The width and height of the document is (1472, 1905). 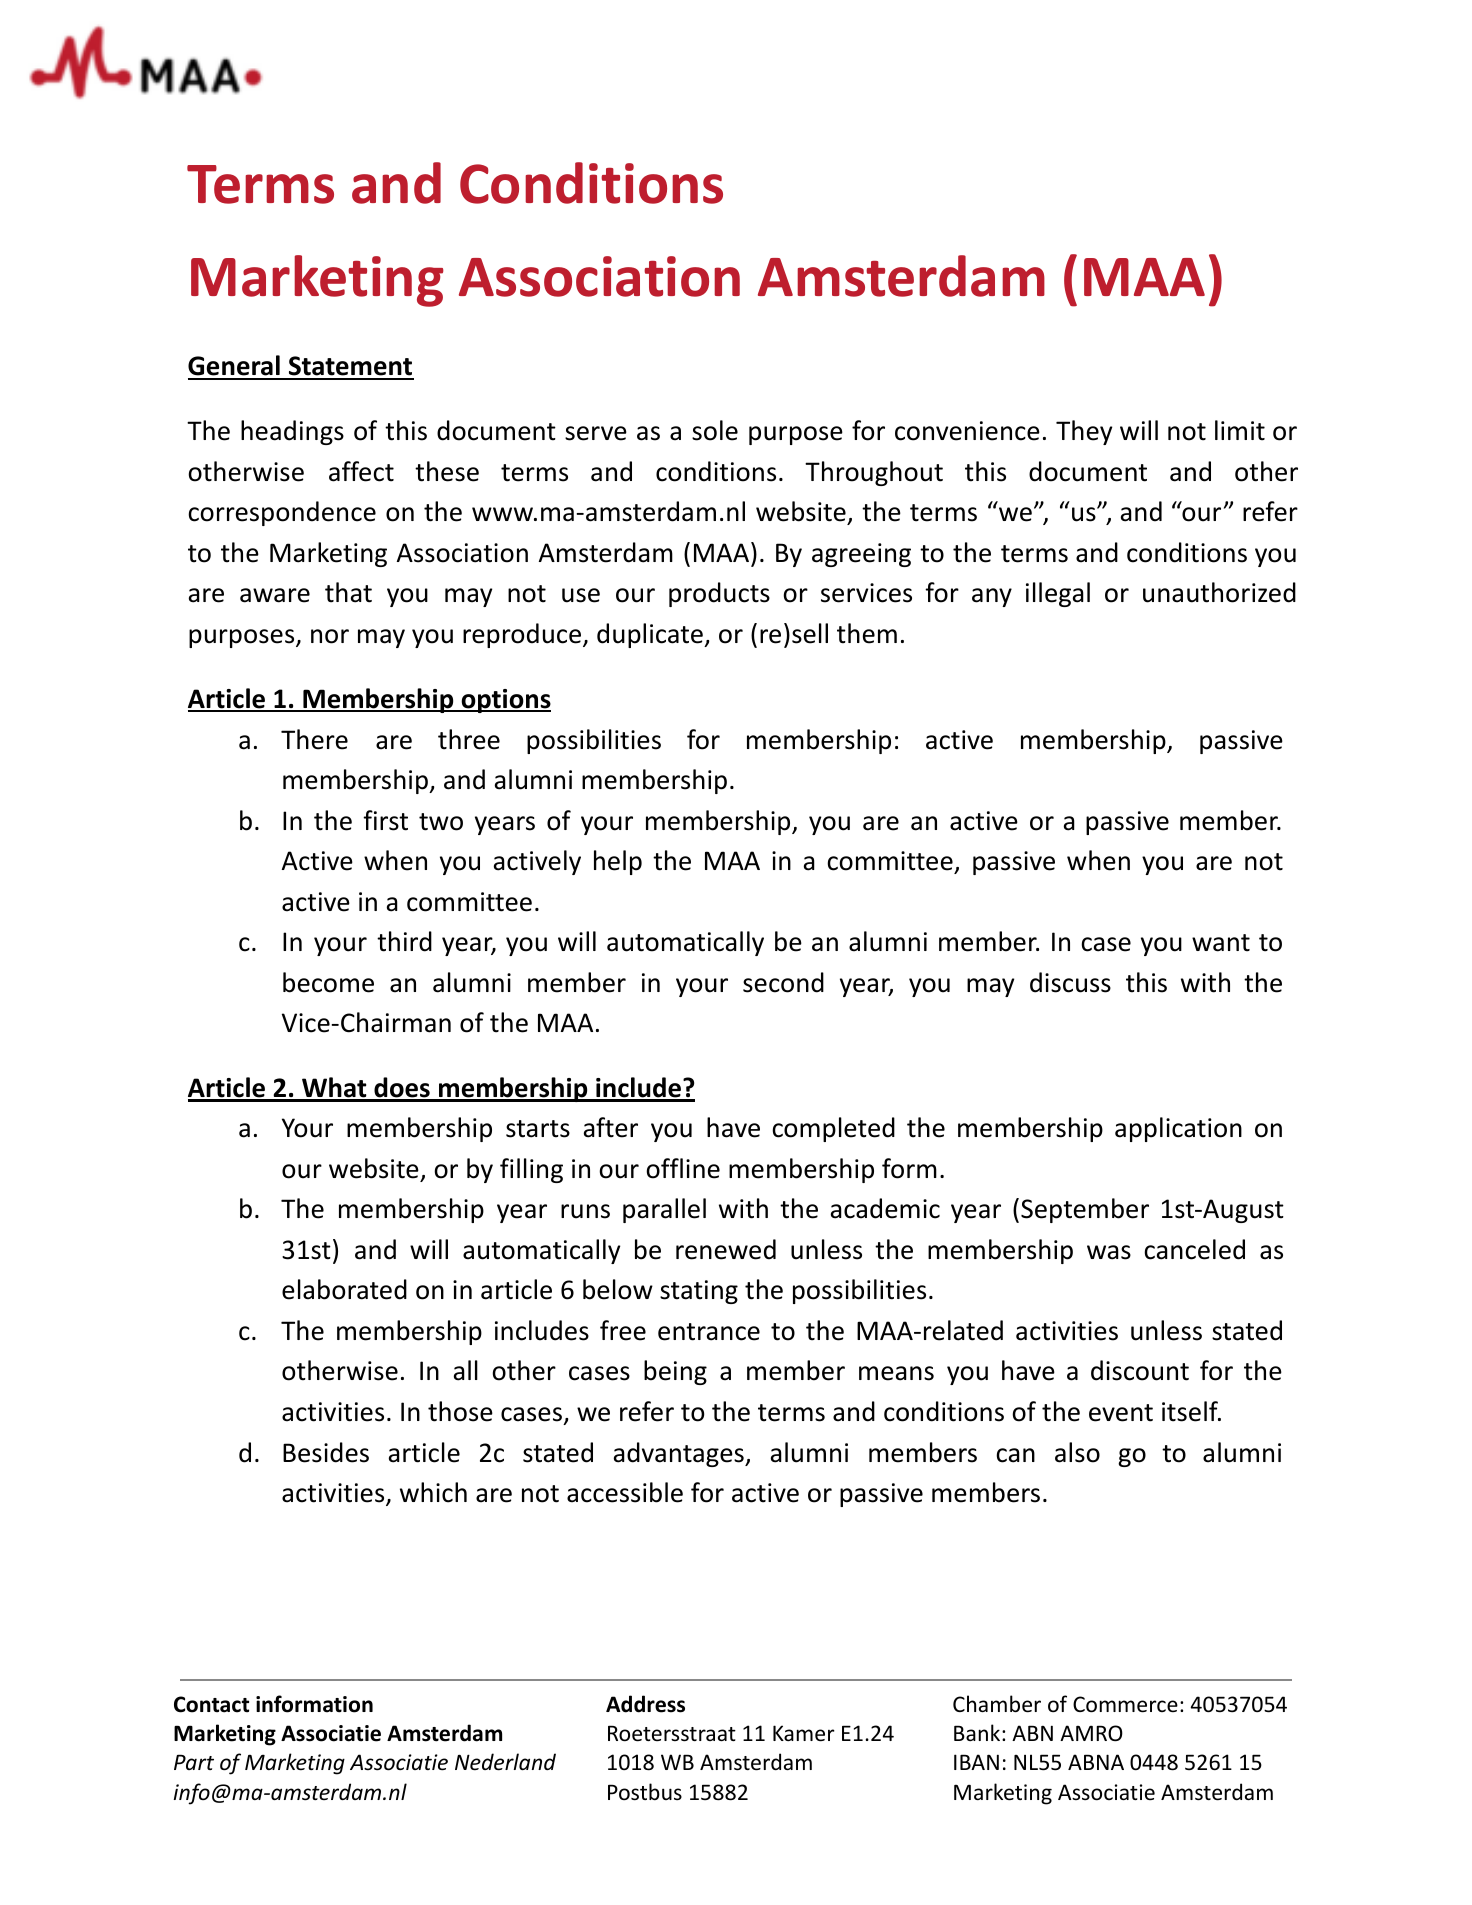 I want to click on There, so click(x=314, y=739).
